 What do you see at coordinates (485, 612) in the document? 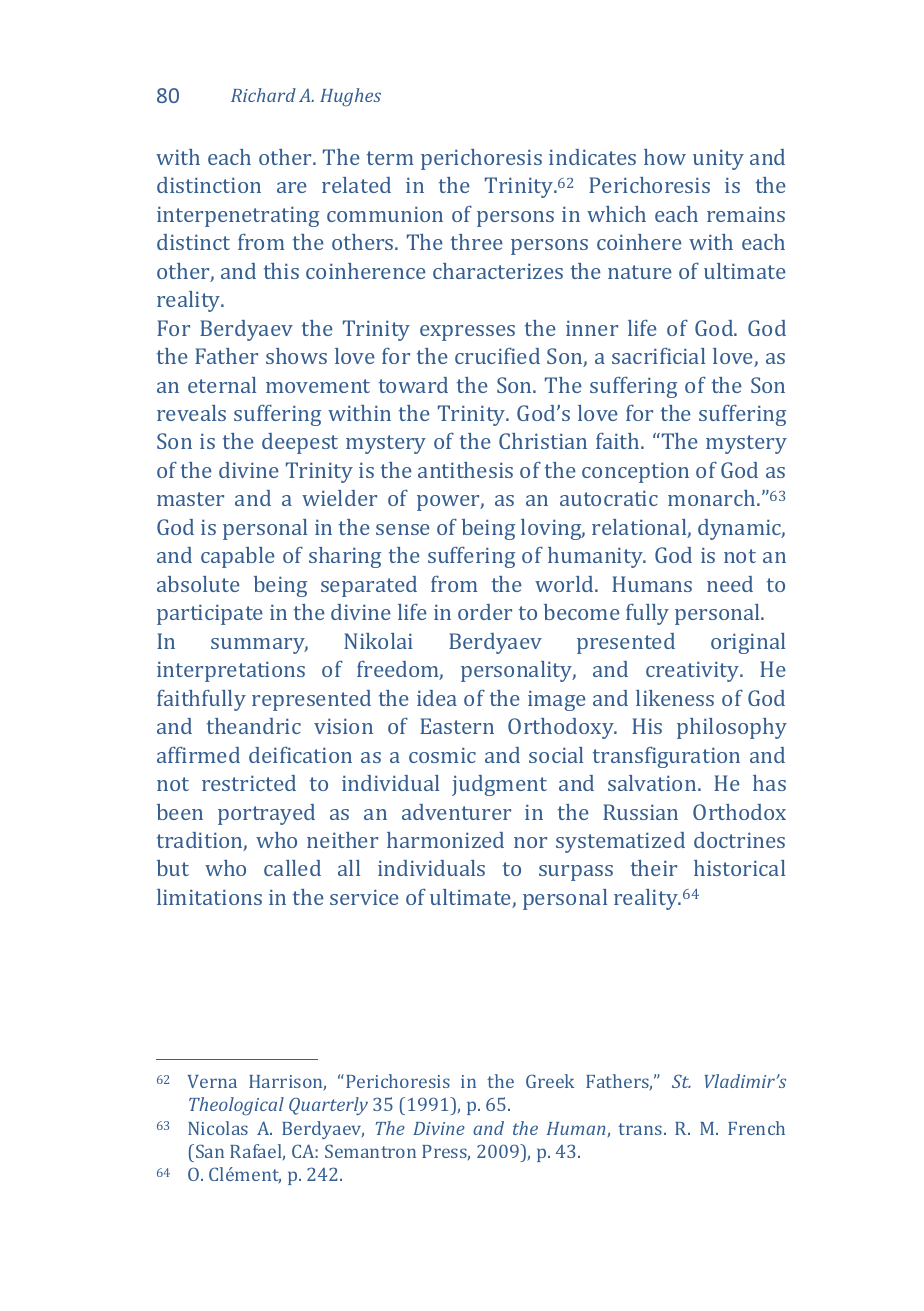
I see `order` at bounding box center [485, 612].
